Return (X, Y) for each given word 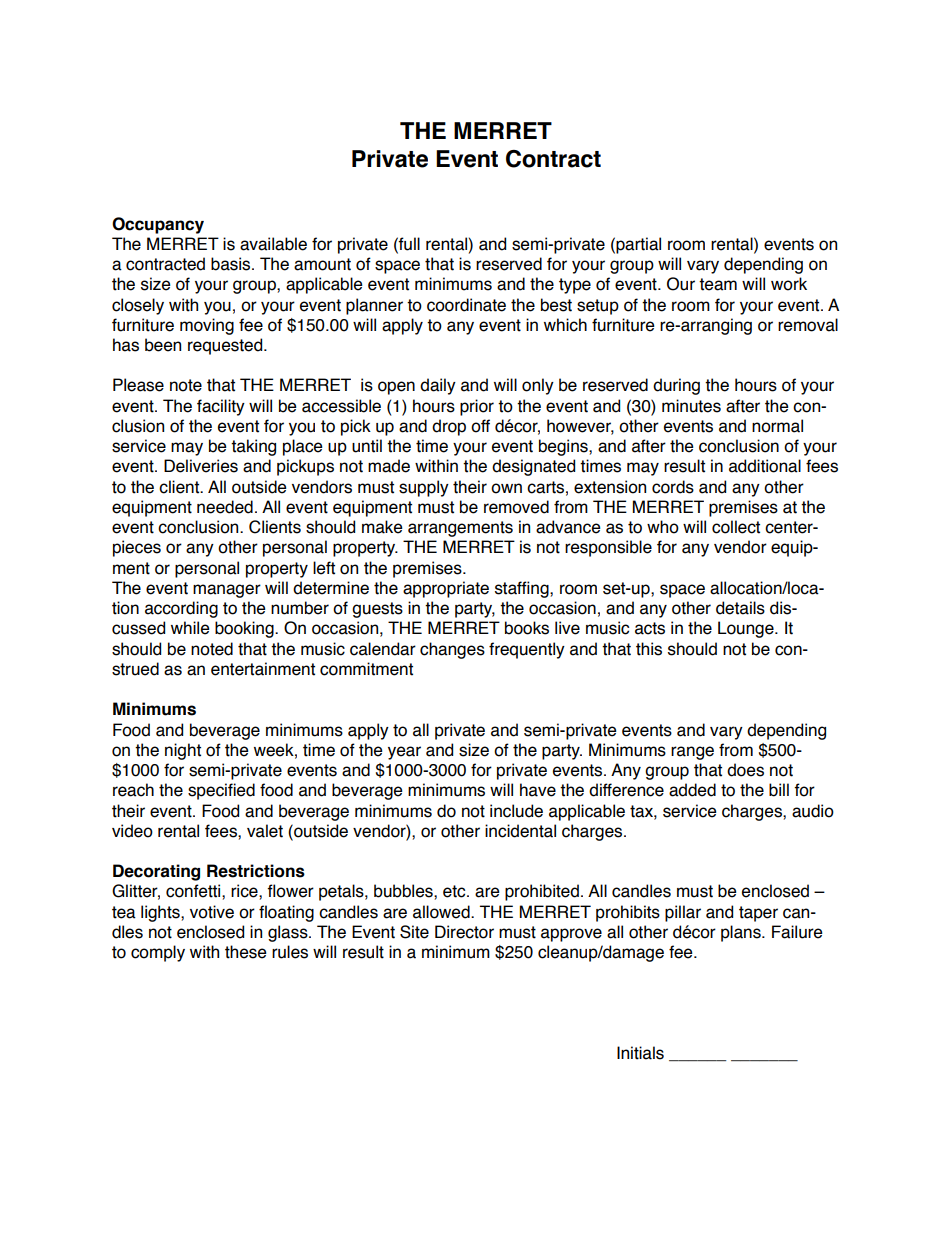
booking (245, 629)
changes (452, 650)
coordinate (466, 305)
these (246, 952)
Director (464, 932)
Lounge (747, 629)
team (718, 284)
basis (232, 264)
